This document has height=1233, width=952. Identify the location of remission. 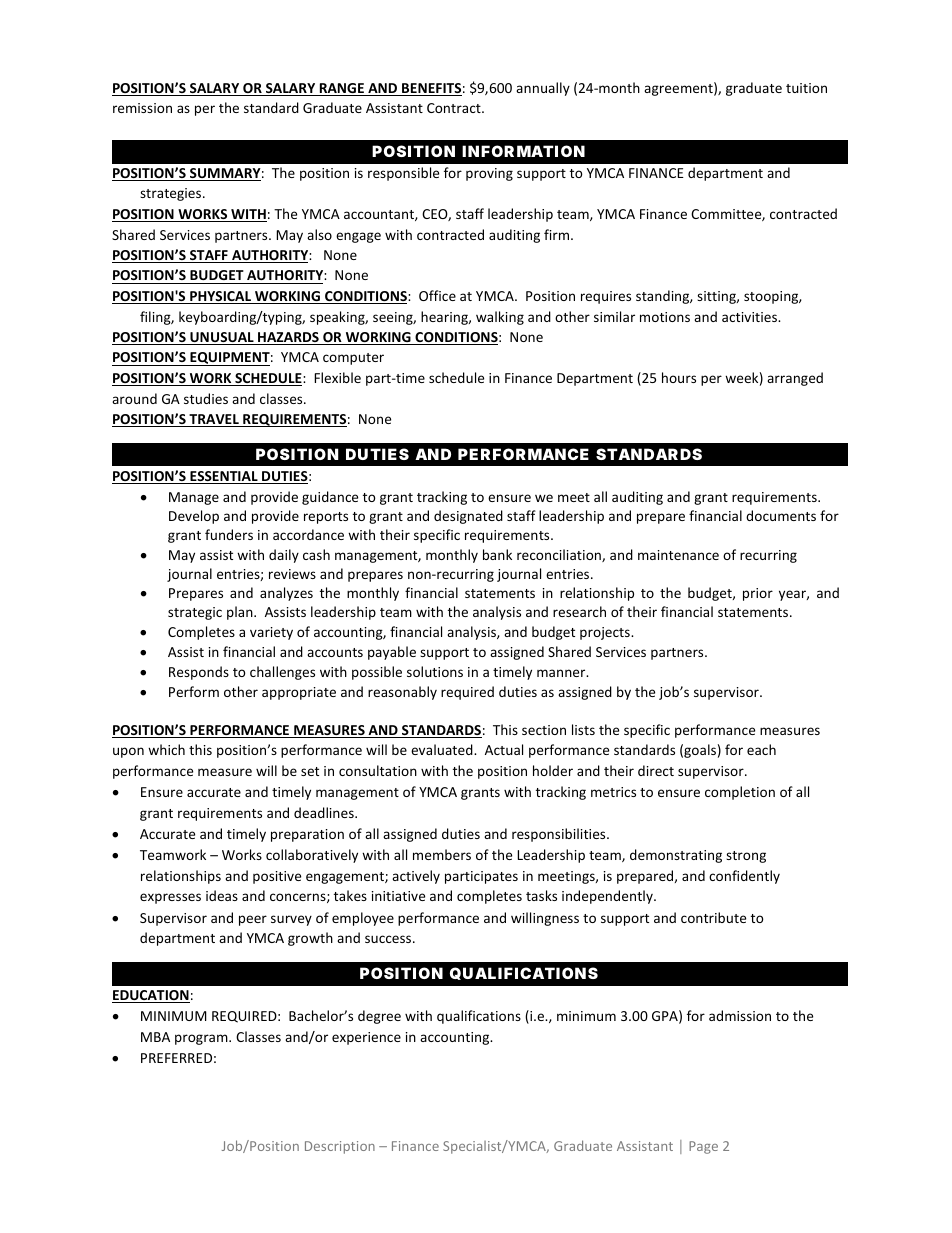
(142, 108).
